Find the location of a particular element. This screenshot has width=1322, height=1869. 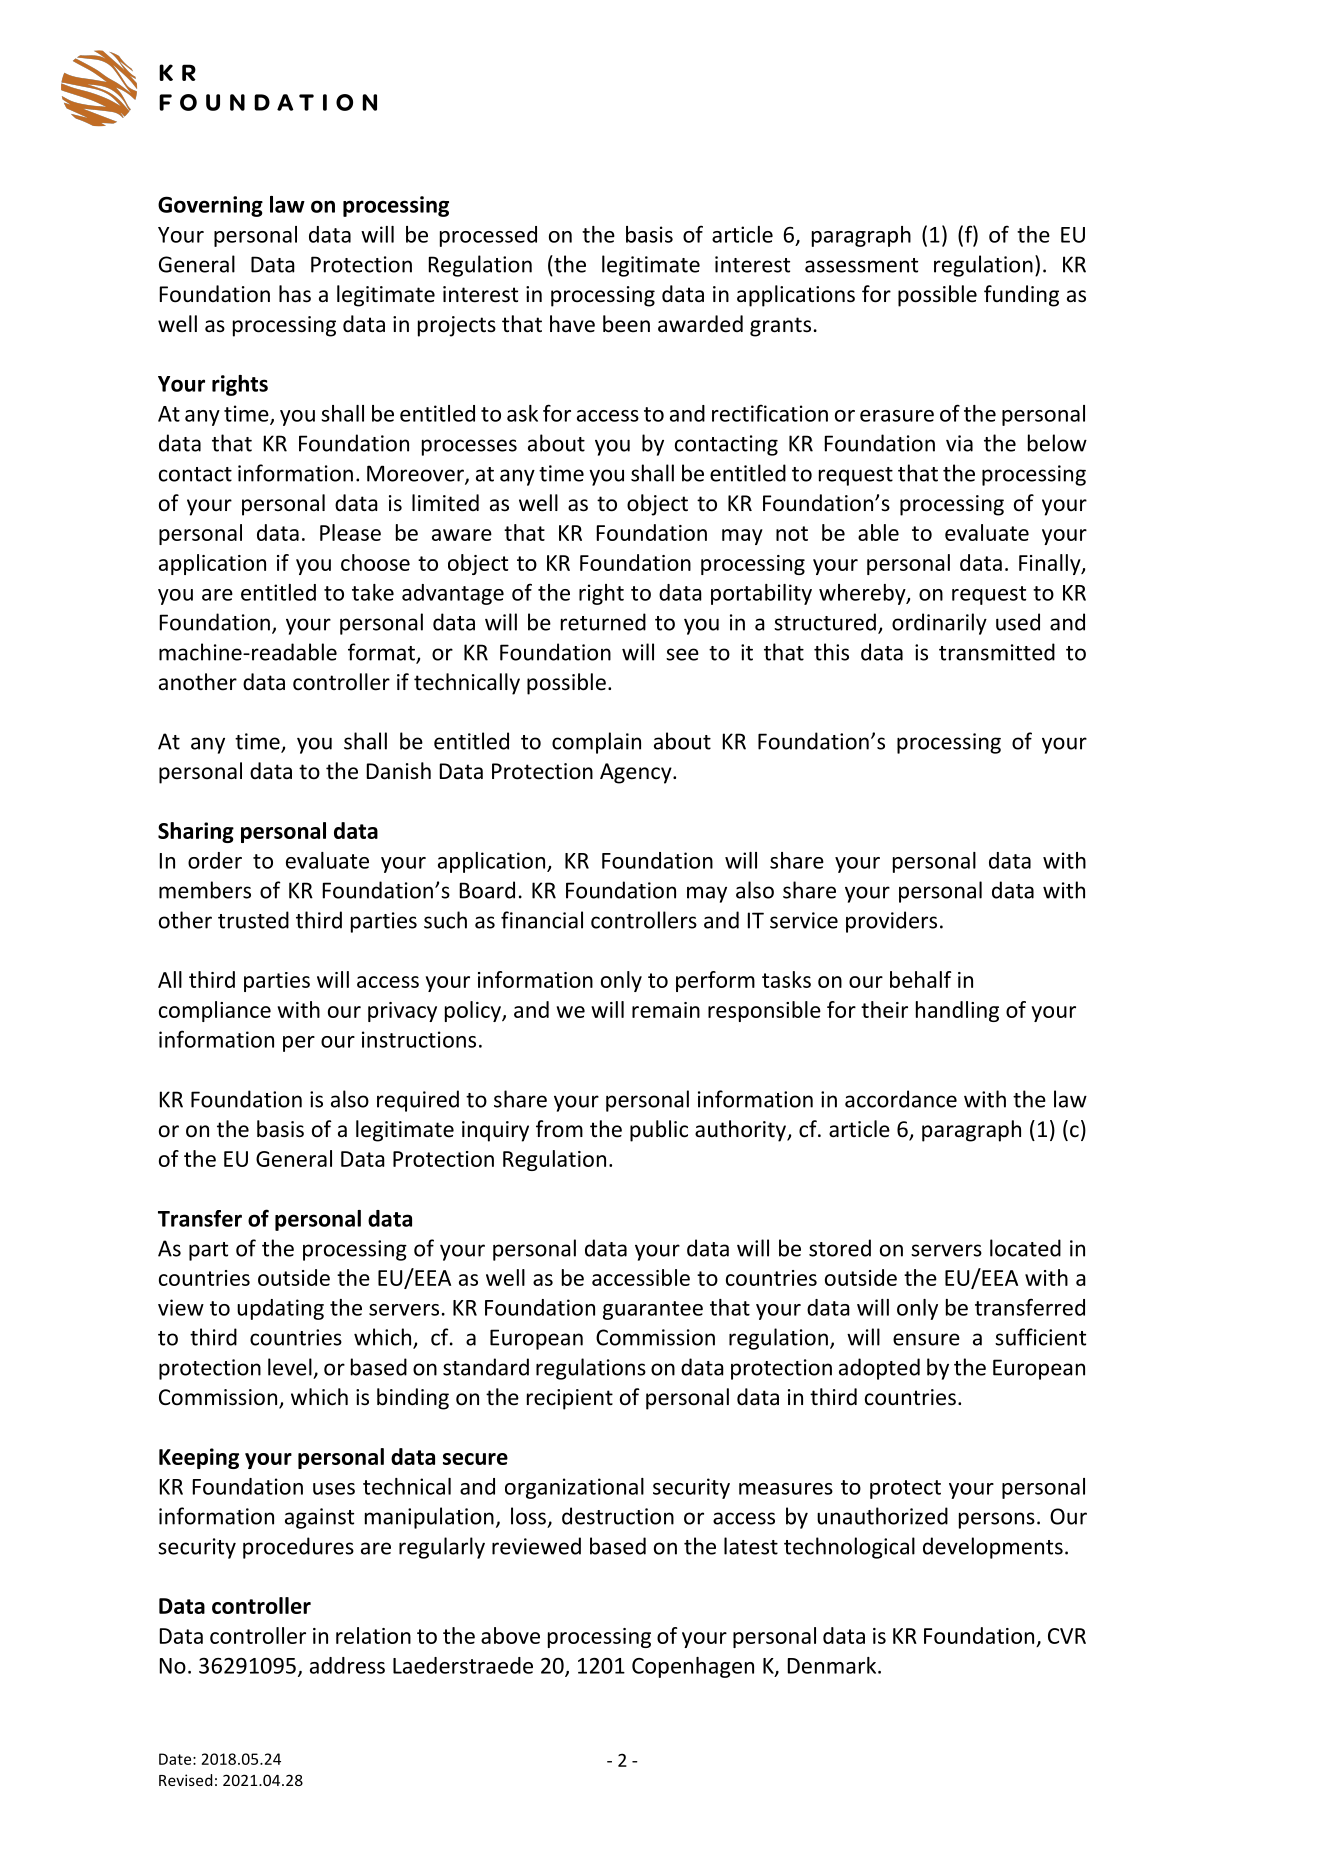

Copenhagen is located at coordinates (693, 1667).
